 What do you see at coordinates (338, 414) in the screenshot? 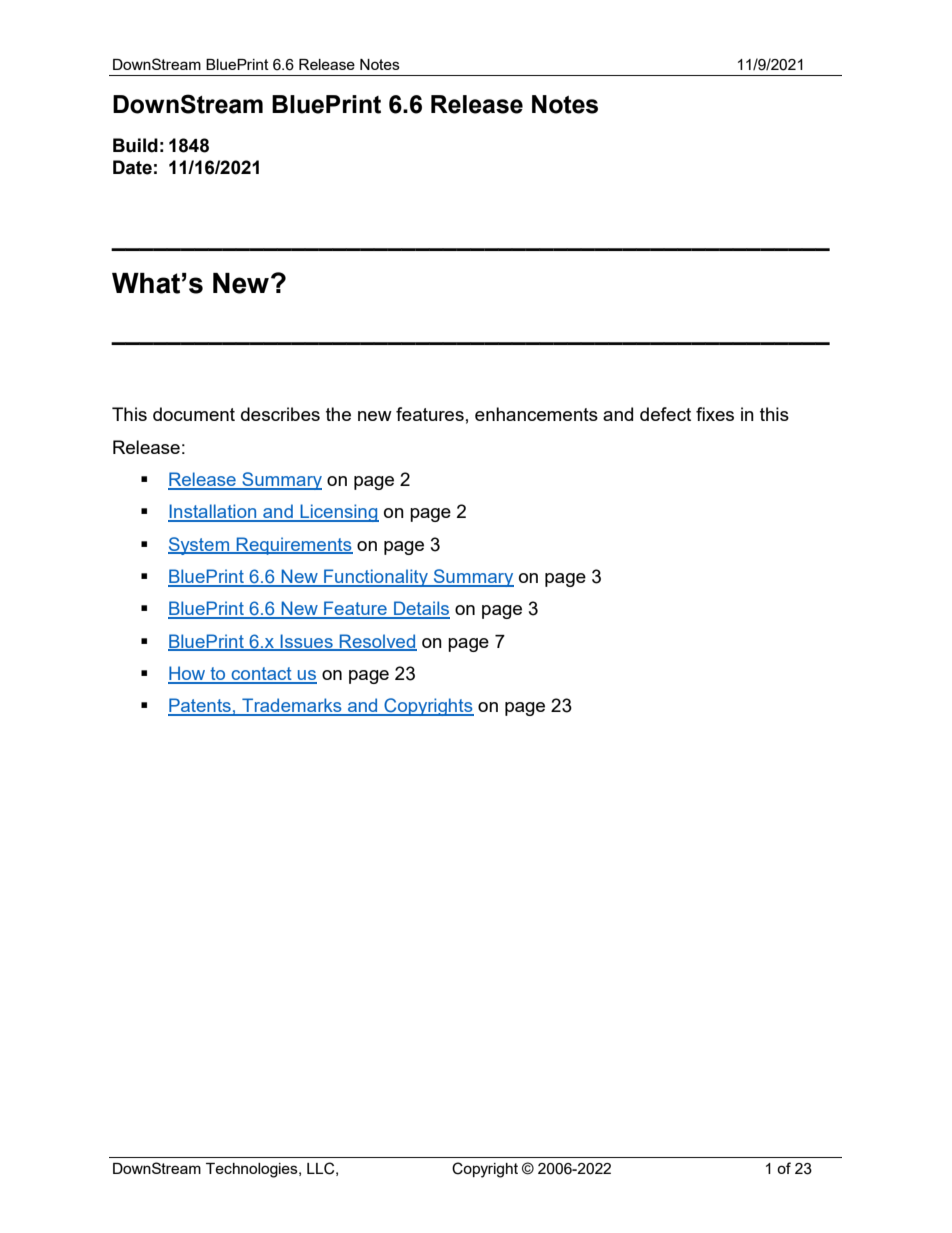
I see `the` at bounding box center [338, 414].
